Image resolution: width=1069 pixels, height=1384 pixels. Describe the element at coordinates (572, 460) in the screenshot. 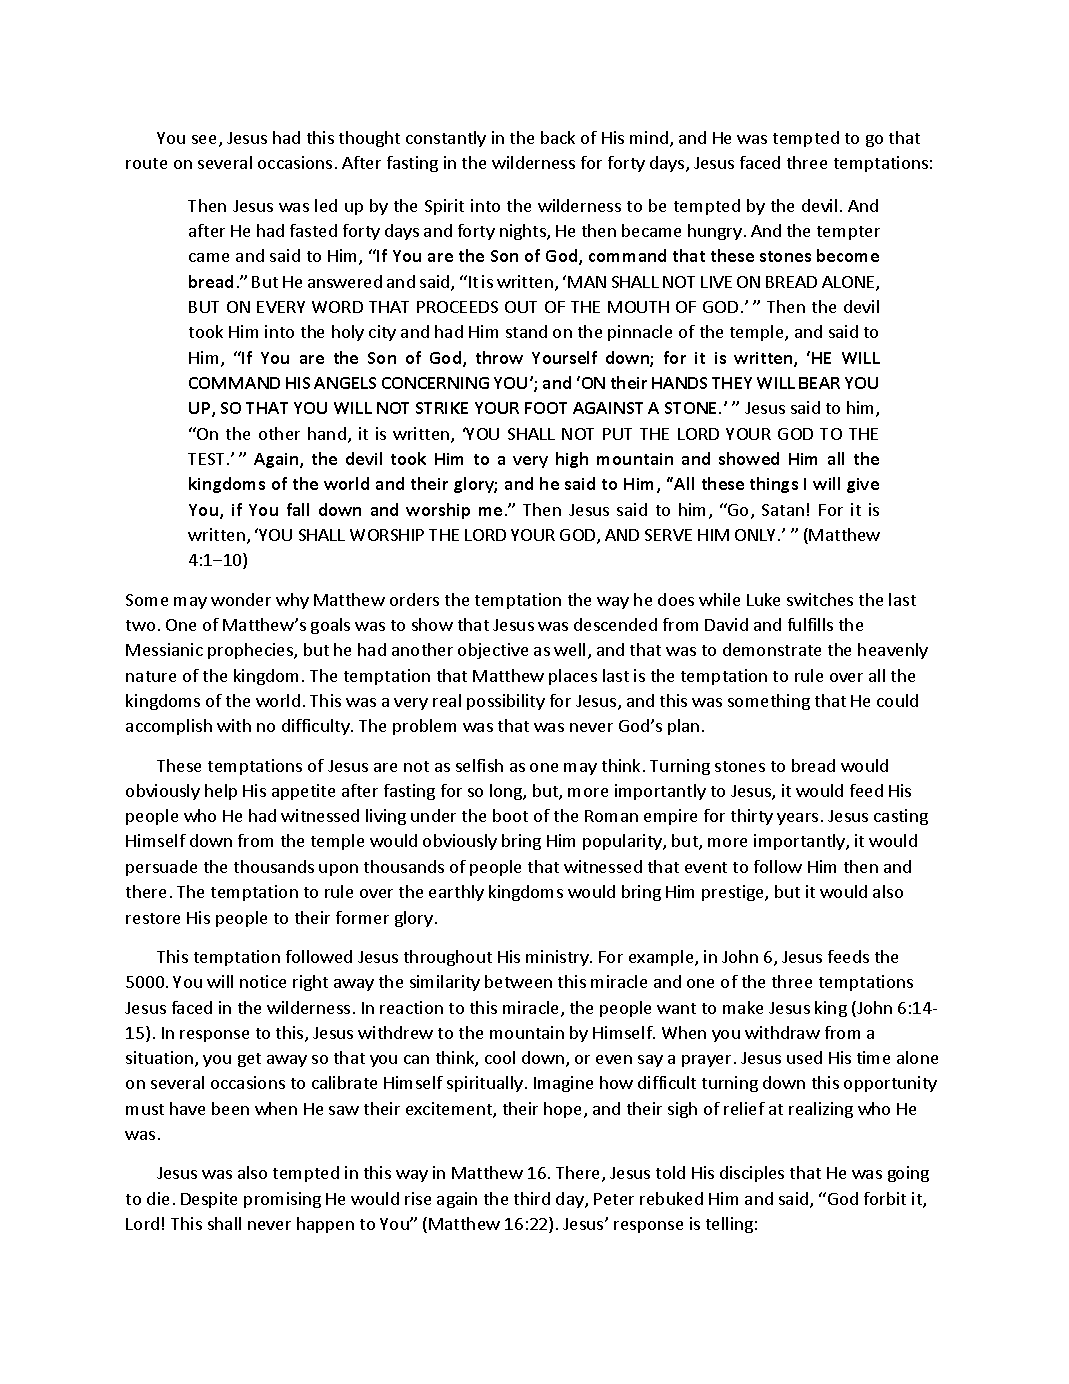

I see `high` at that location.
